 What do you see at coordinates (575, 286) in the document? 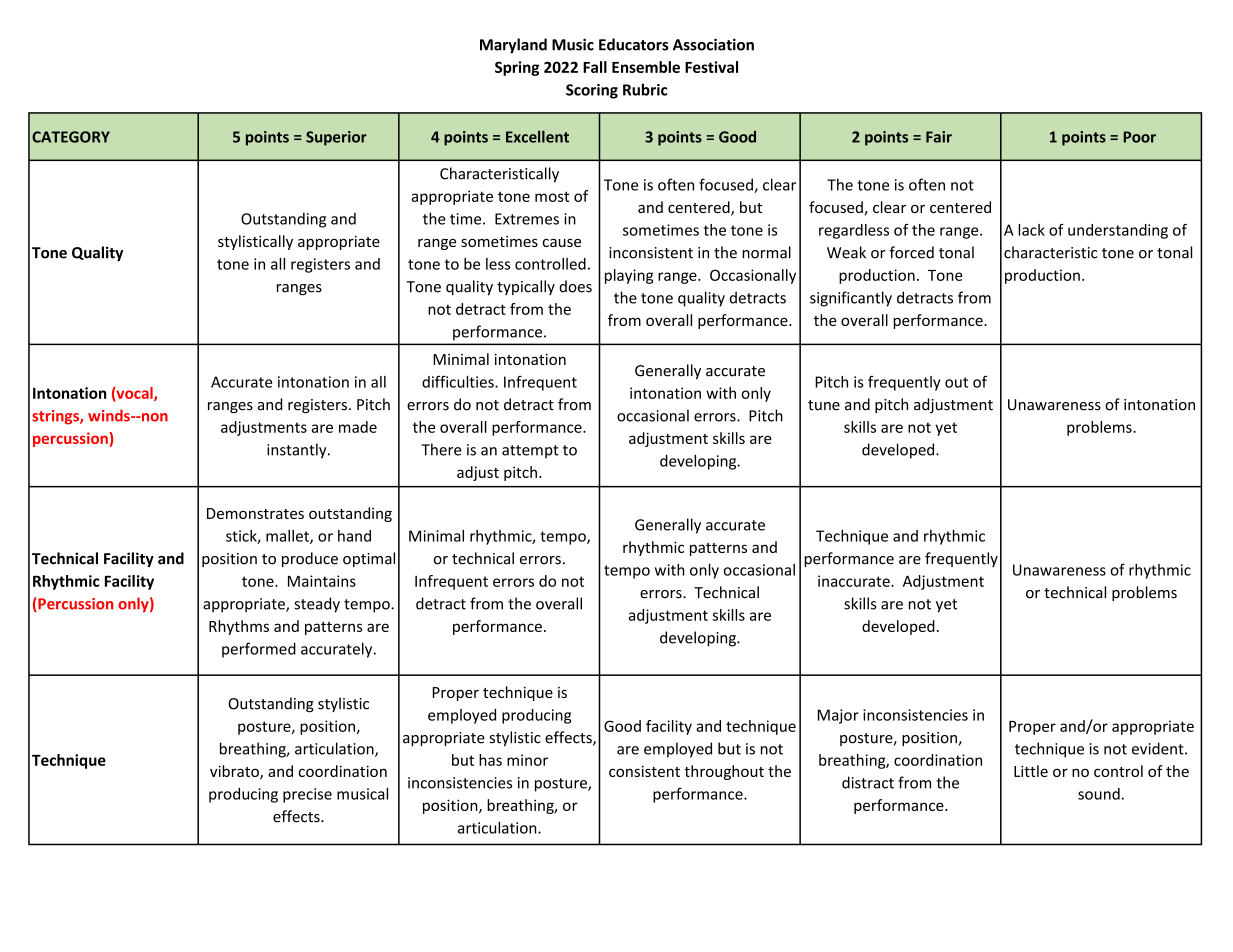
I see `does` at bounding box center [575, 286].
